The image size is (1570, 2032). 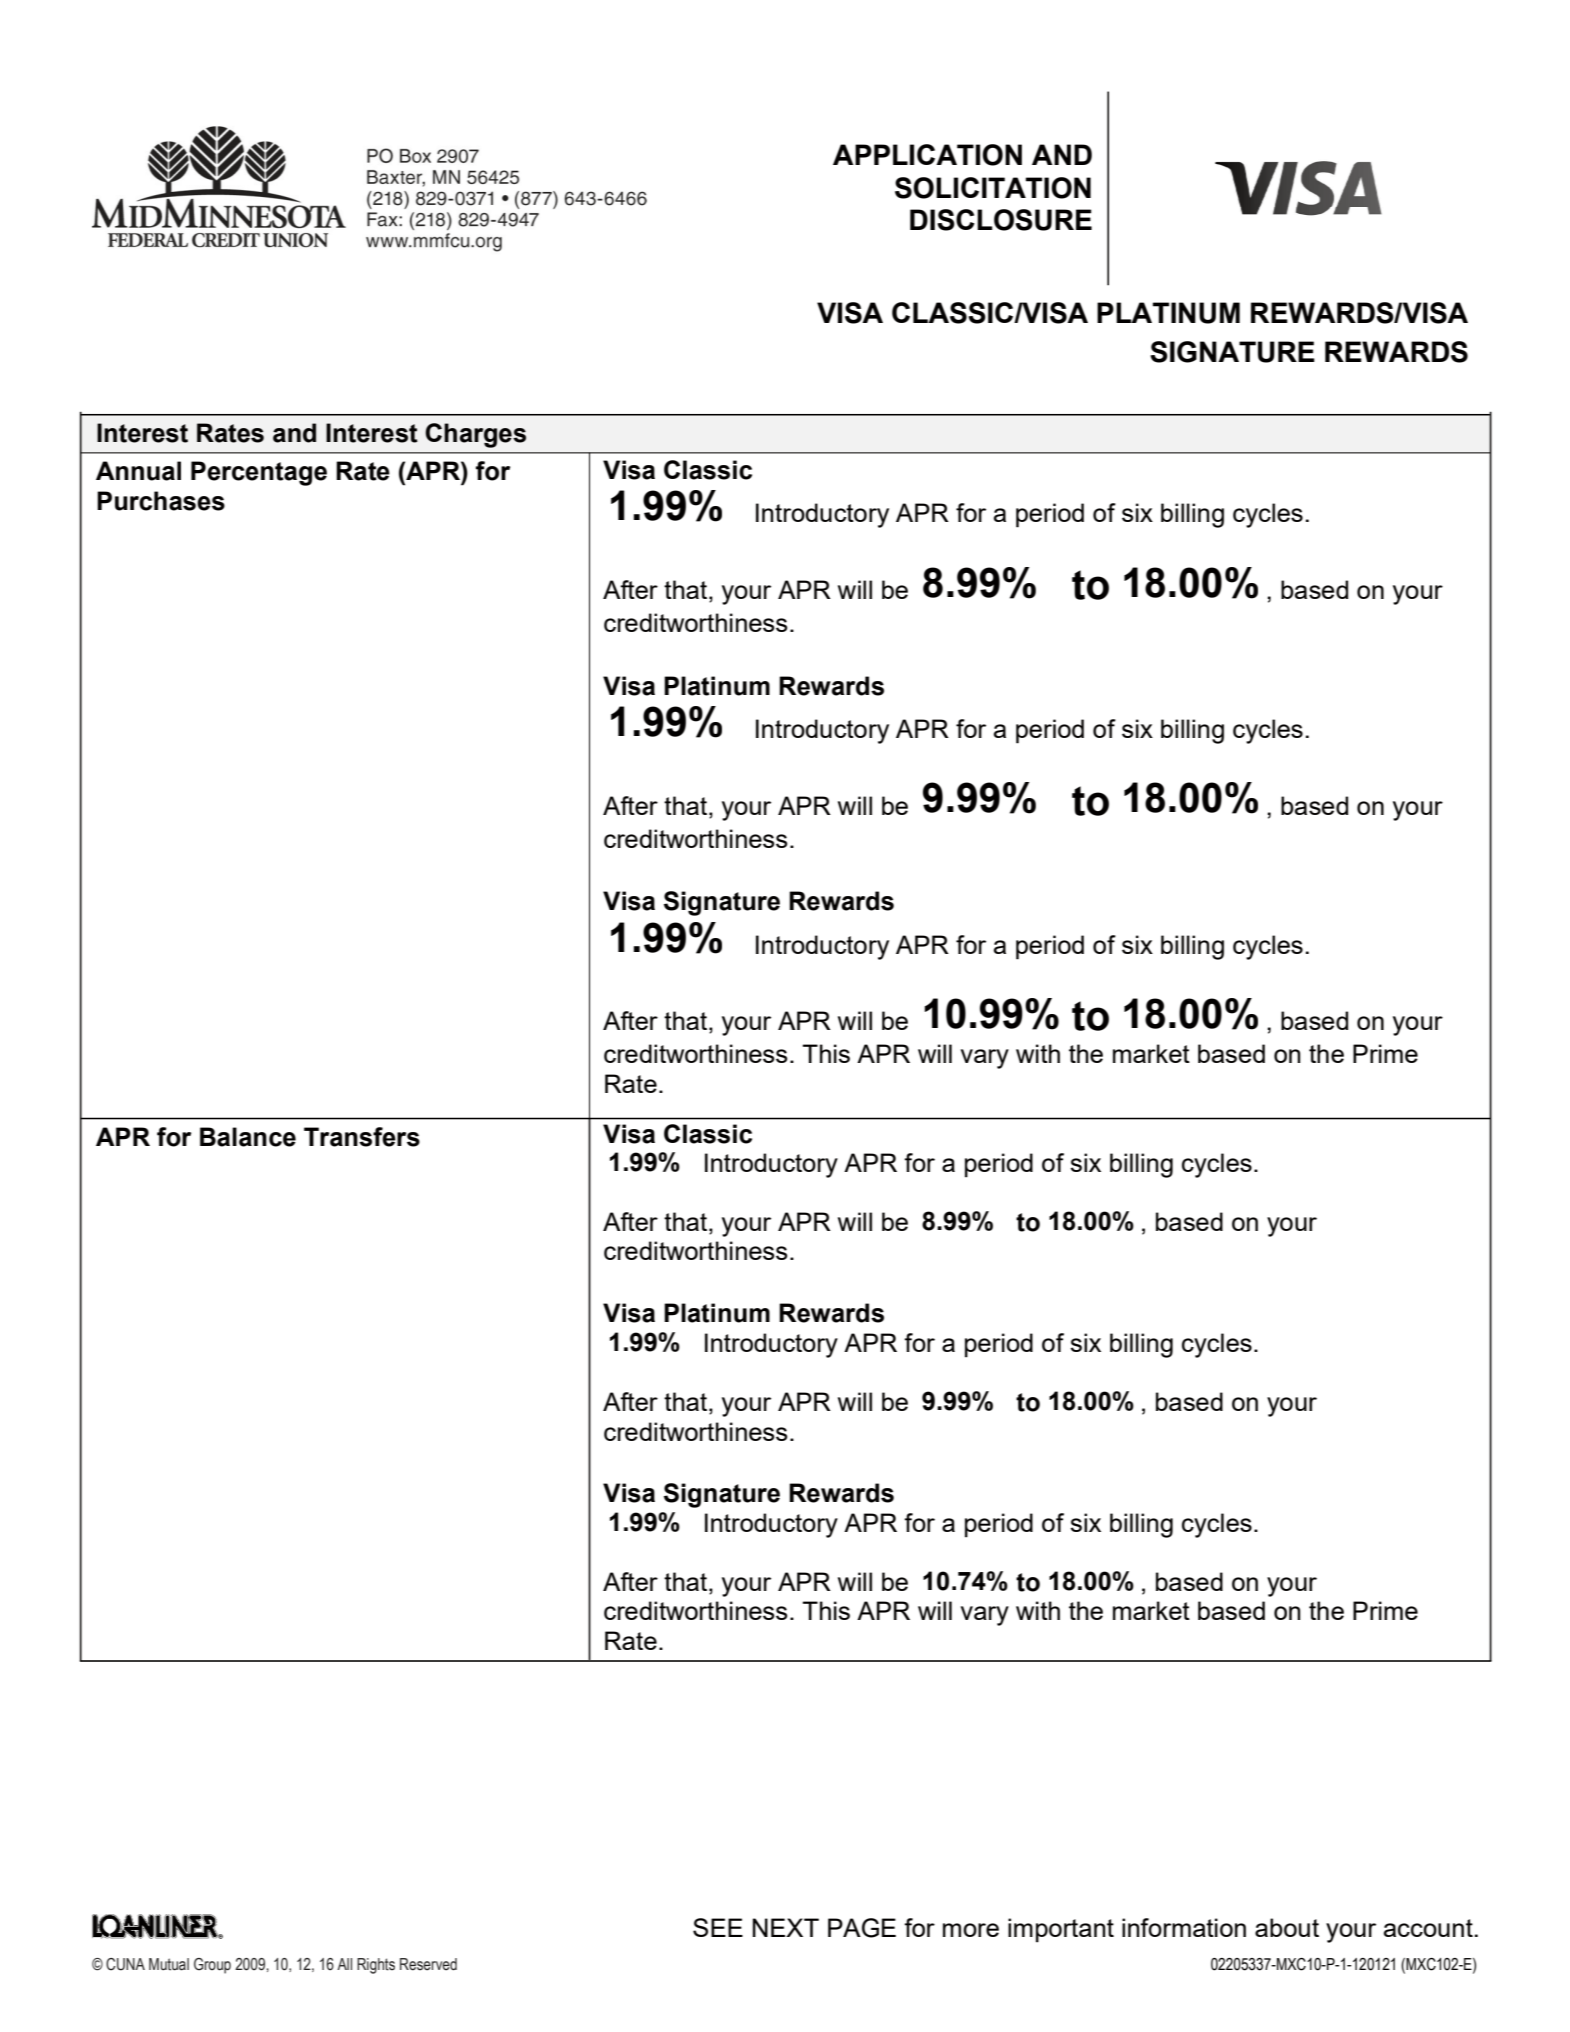 I want to click on SOLICITATION, so click(x=993, y=188).
